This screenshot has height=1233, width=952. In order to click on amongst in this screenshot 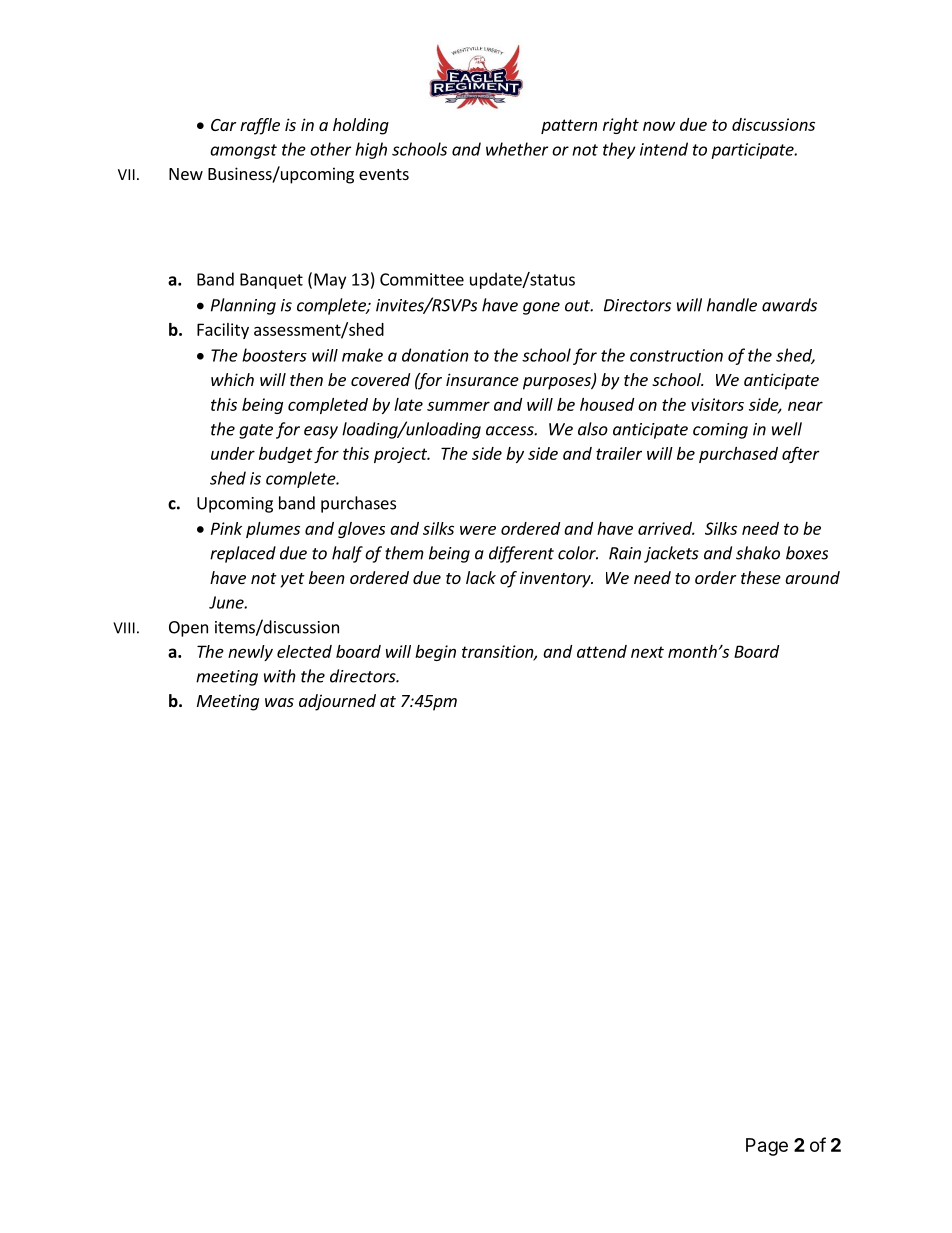, I will do `click(243, 151)`.
